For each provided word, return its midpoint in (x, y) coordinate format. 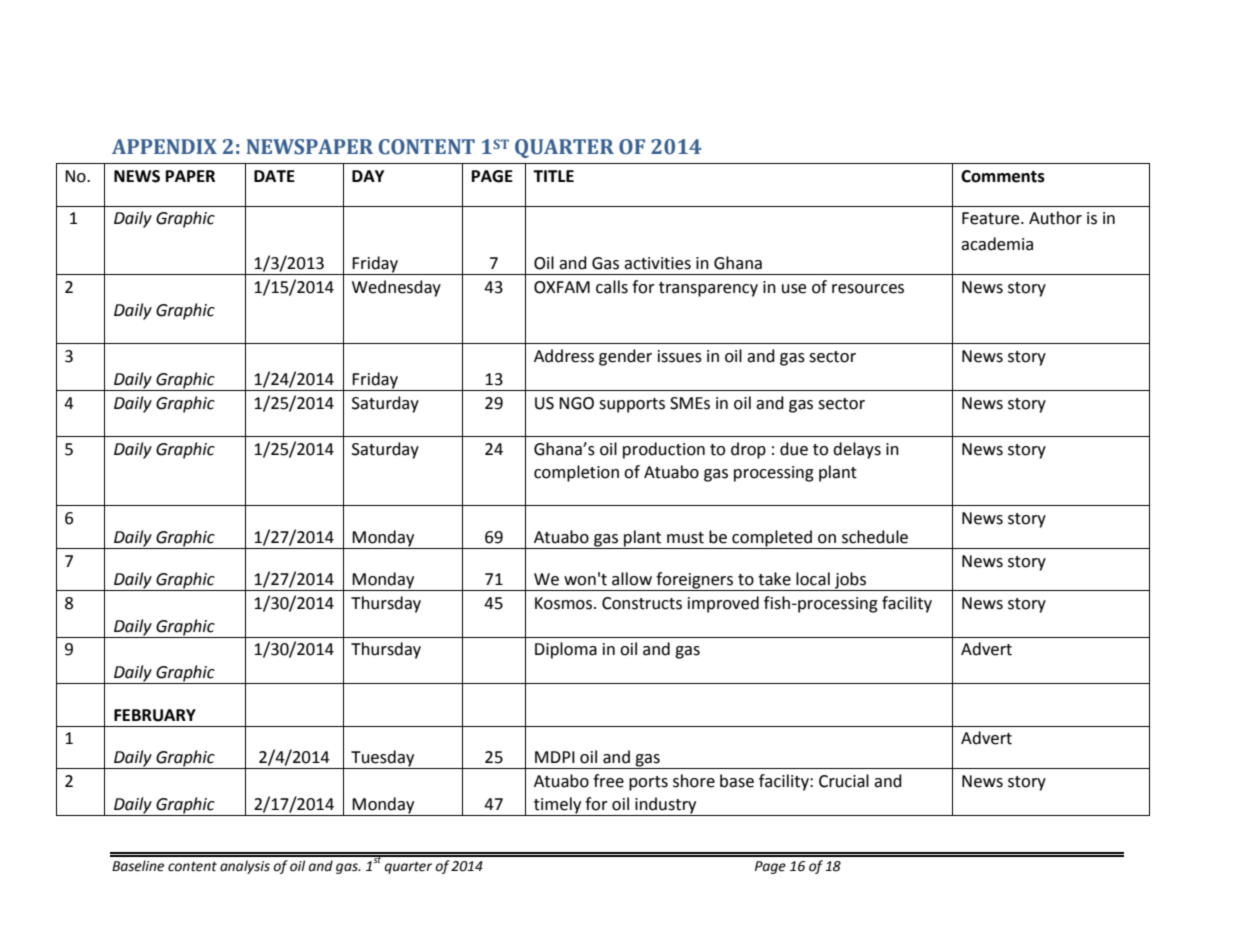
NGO (576, 403)
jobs (850, 581)
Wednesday (396, 288)
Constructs (642, 603)
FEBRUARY (155, 715)
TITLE (553, 176)
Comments (1003, 176)
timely (557, 805)
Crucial (844, 781)
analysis (245, 867)
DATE (274, 176)
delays (857, 450)
